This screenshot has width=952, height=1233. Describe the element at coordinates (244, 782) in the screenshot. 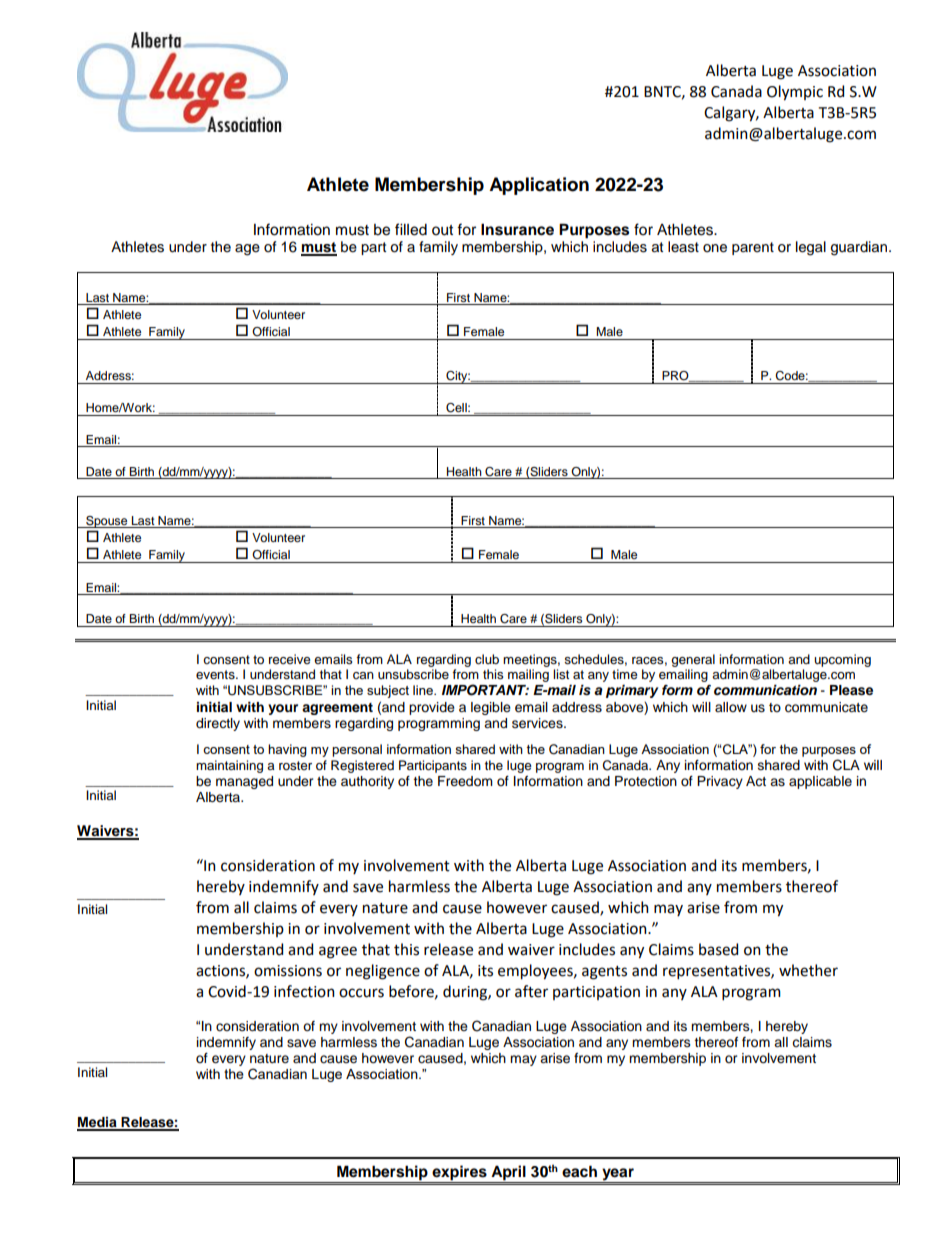

I see `managed` at that location.
